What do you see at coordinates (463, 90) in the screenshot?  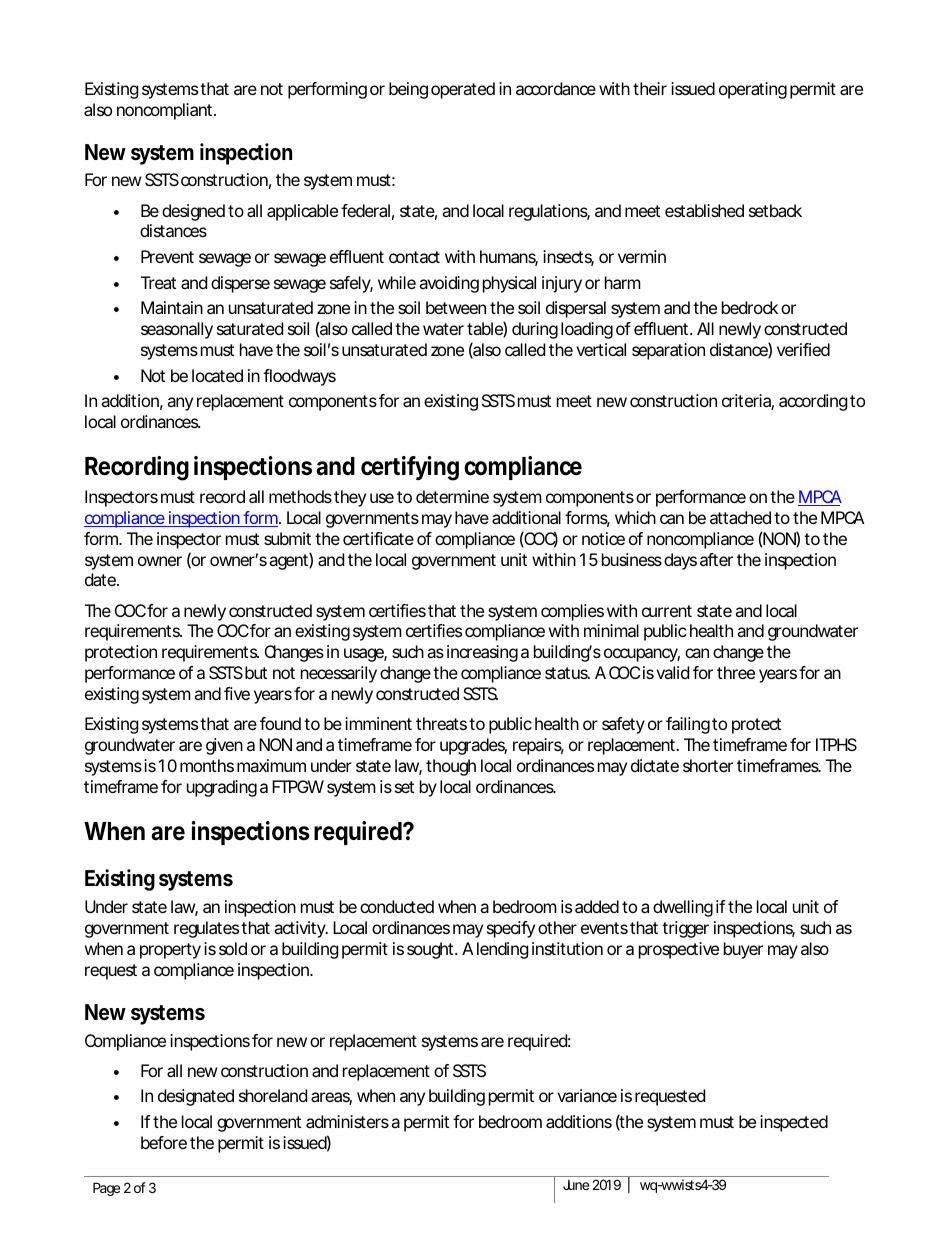 I see `operated` at bounding box center [463, 90].
